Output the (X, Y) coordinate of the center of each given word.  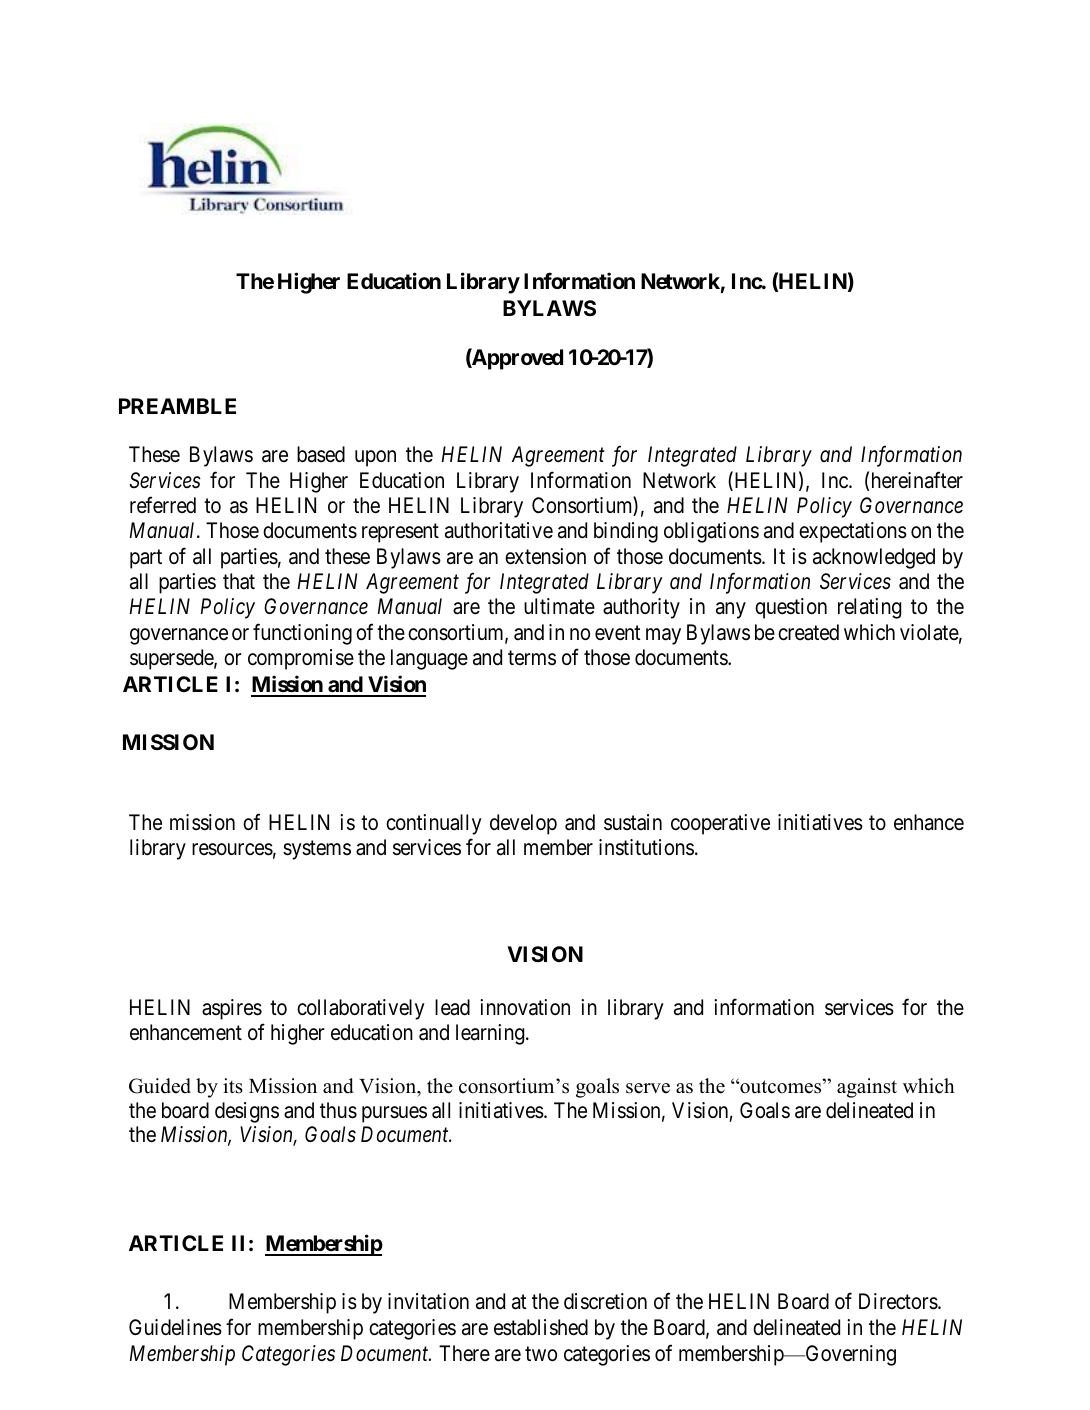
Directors (899, 1301)
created (808, 632)
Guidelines (175, 1327)
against (867, 1088)
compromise (301, 659)
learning (491, 1034)
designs (247, 1112)
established (541, 1327)
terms (532, 658)
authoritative (499, 530)
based (321, 454)
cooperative (720, 824)
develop (523, 824)
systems (317, 850)
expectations (853, 532)
